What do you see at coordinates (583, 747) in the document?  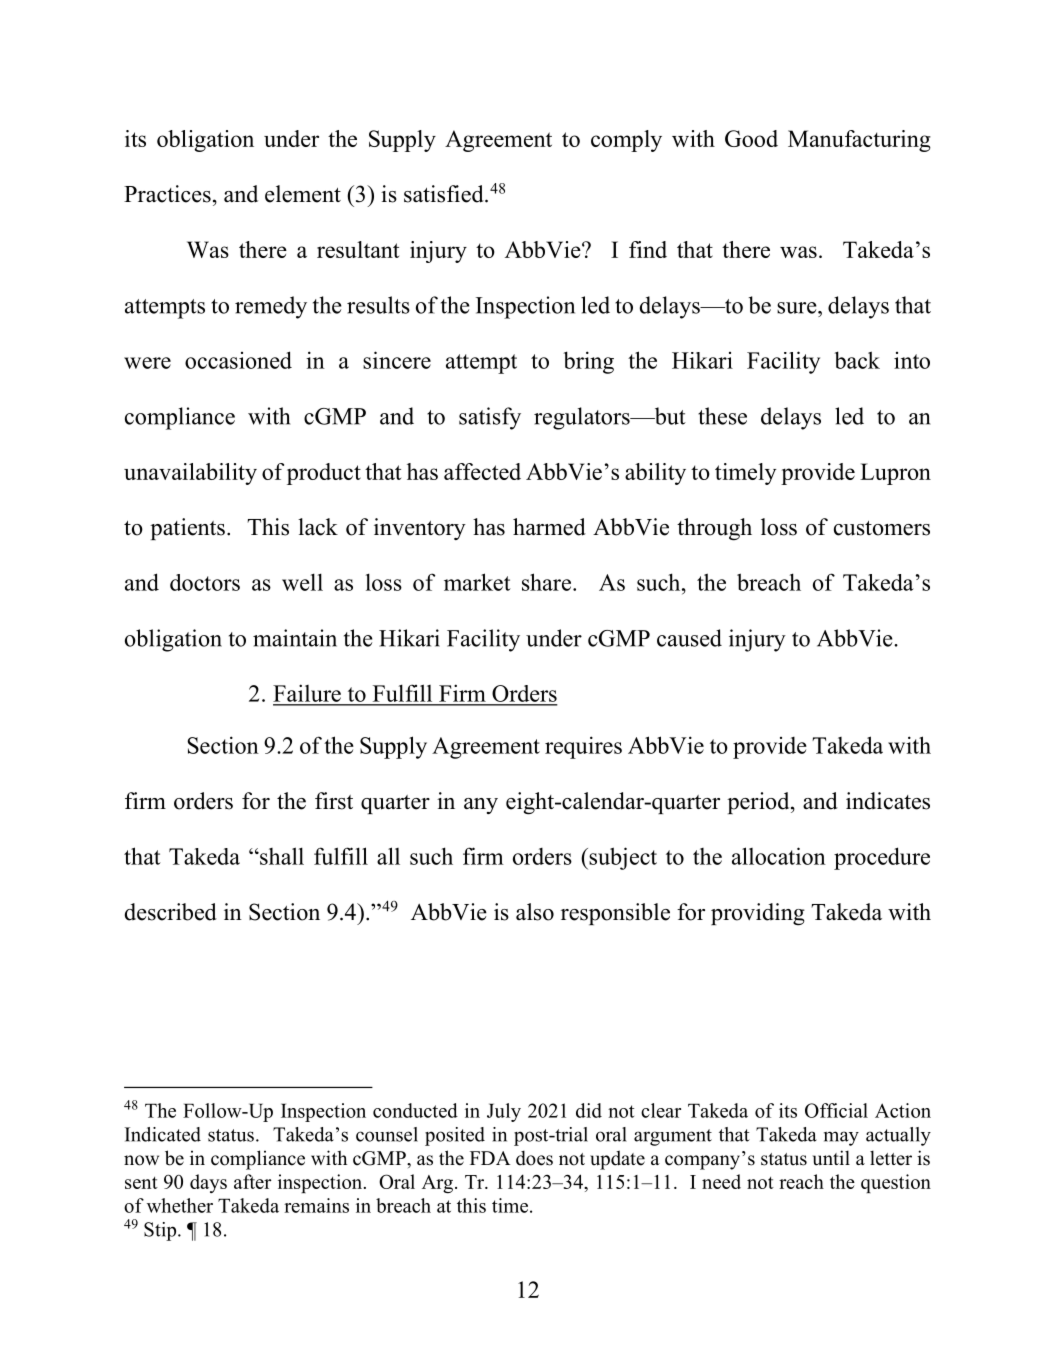 I see `requires` at bounding box center [583, 747].
